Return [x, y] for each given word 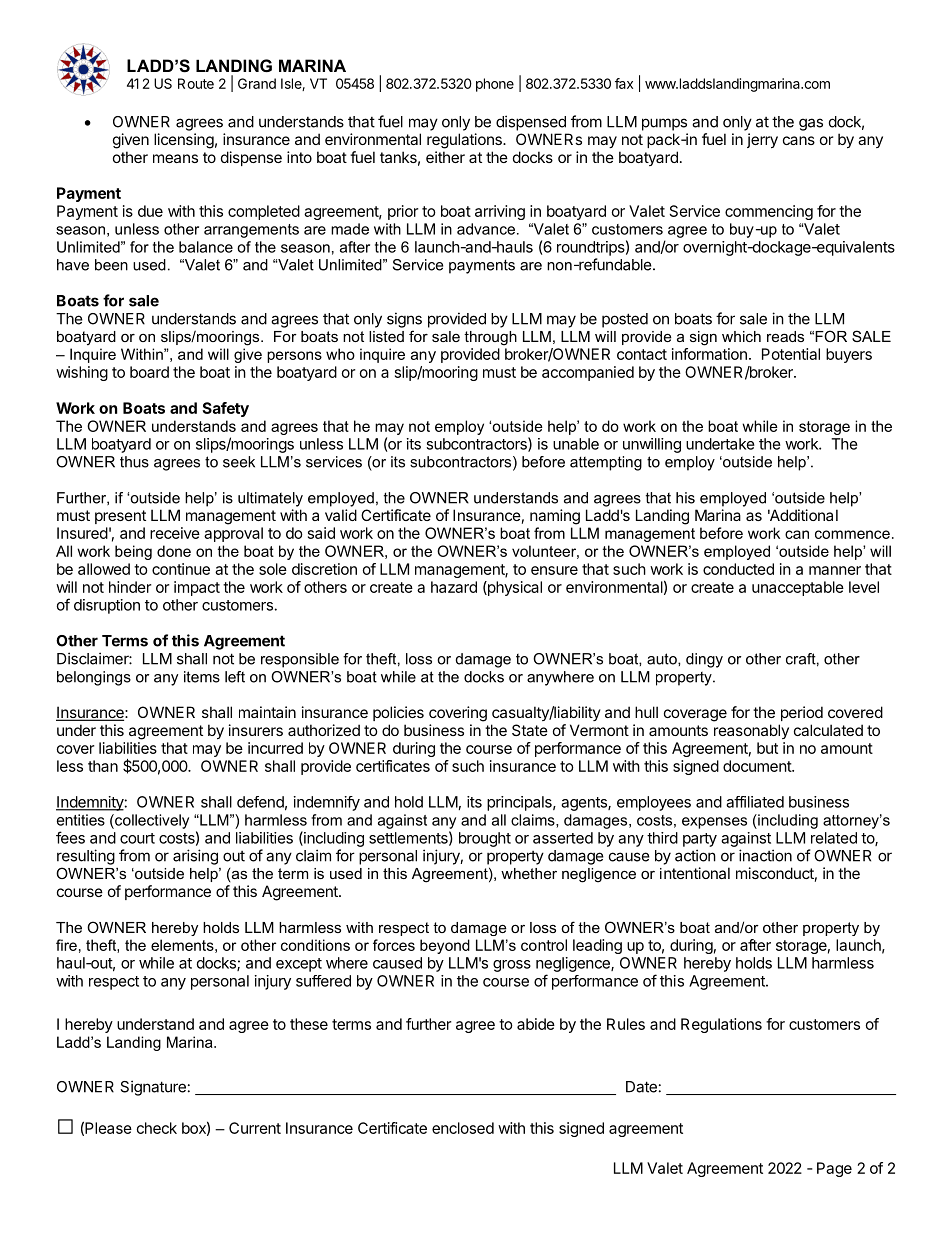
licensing [184, 141]
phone [495, 85]
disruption [107, 606]
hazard [454, 587]
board [149, 372]
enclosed [463, 1128]
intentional [695, 873]
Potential [791, 354]
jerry [762, 140]
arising [195, 857]
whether [529, 873]
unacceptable [798, 588]
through [490, 338]
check [157, 1128]
